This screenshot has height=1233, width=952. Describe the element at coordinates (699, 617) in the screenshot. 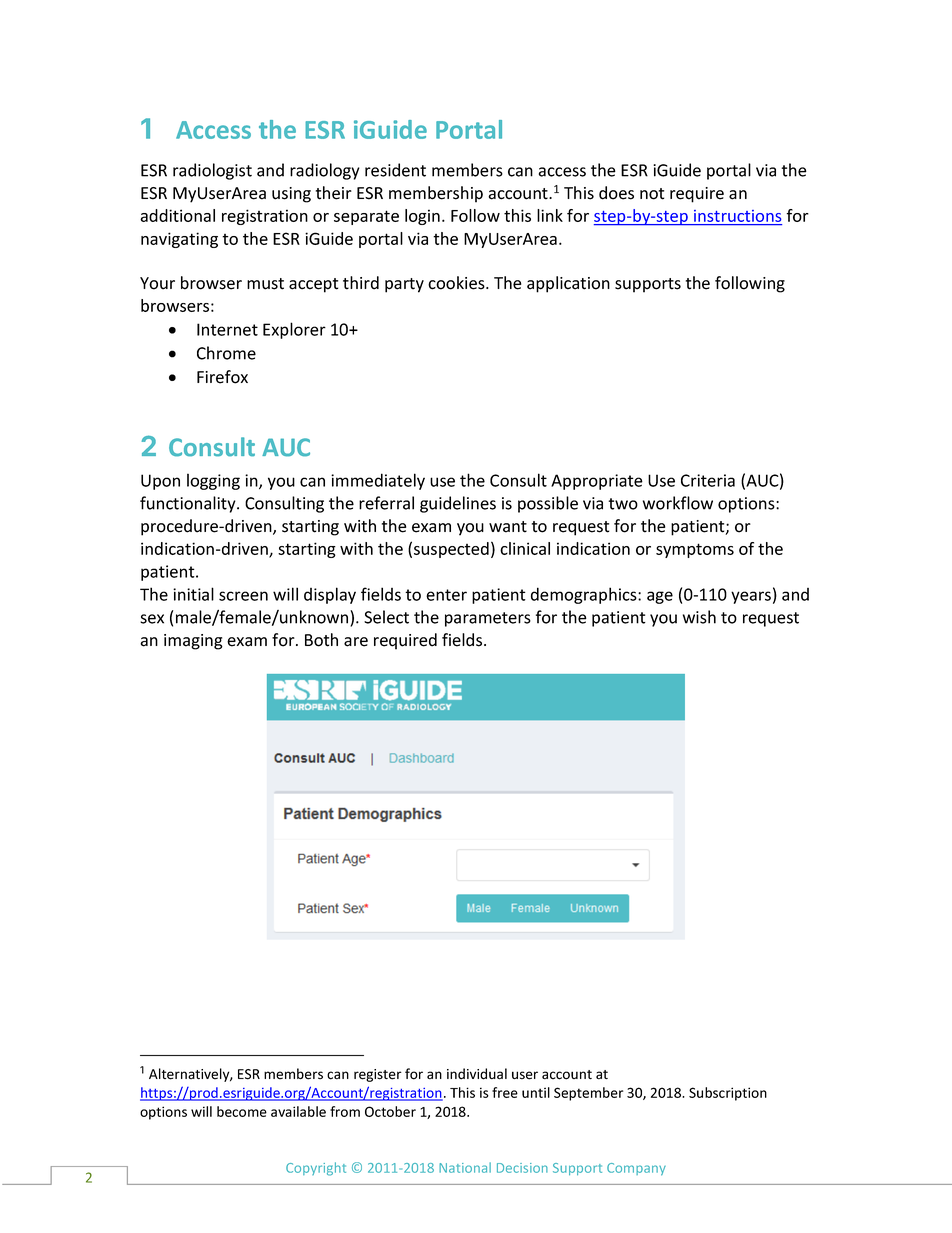

I see `wish` at that location.
